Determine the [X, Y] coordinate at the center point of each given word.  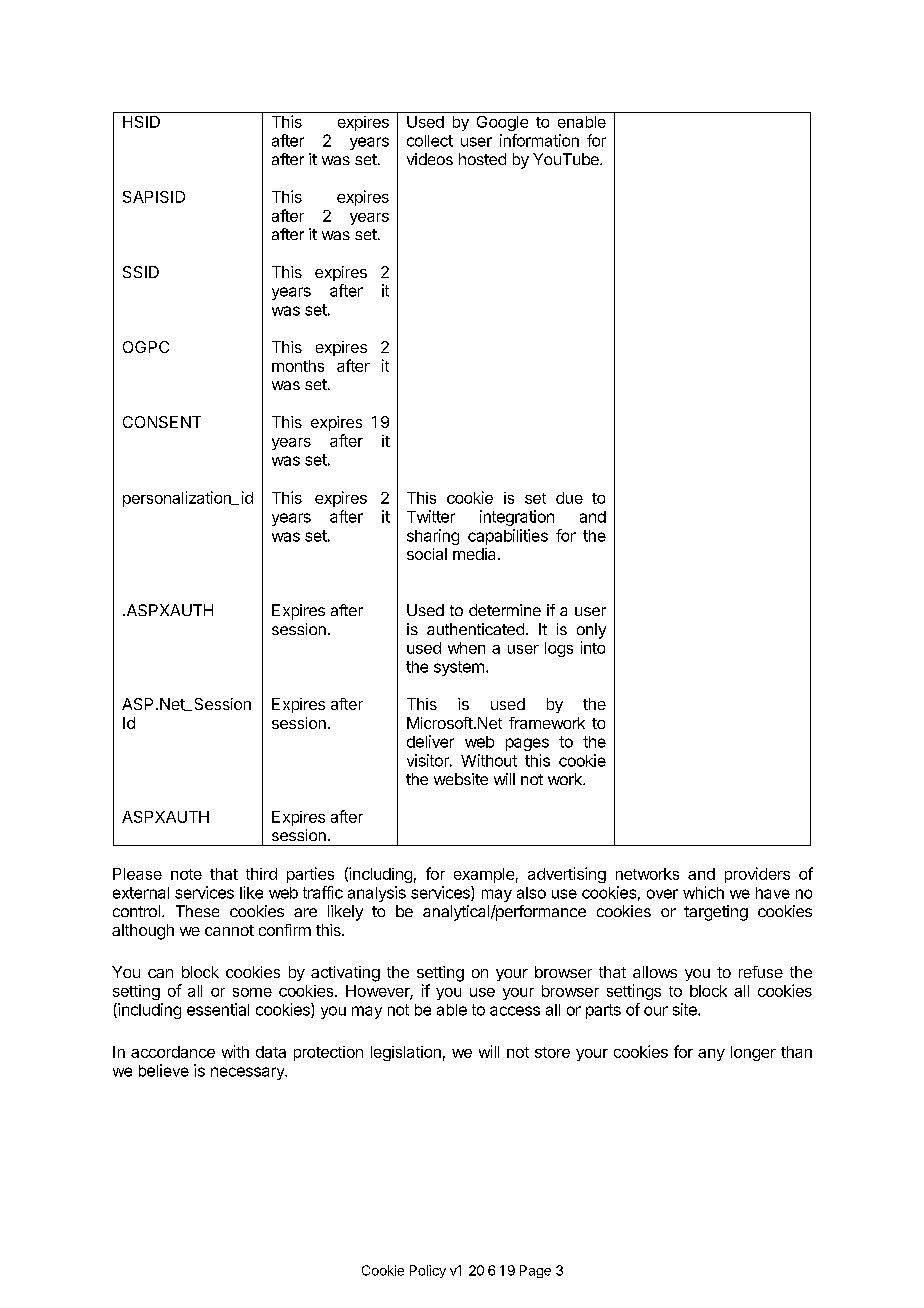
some [252, 992]
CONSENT [162, 422]
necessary [248, 1073]
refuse [761, 972]
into [593, 647]
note [186, 874]
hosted [482, 159]
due [569, 498]
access [515, 1011]
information [539, 140]
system [459, 668]
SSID [141, 272]
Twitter [431, 516]
